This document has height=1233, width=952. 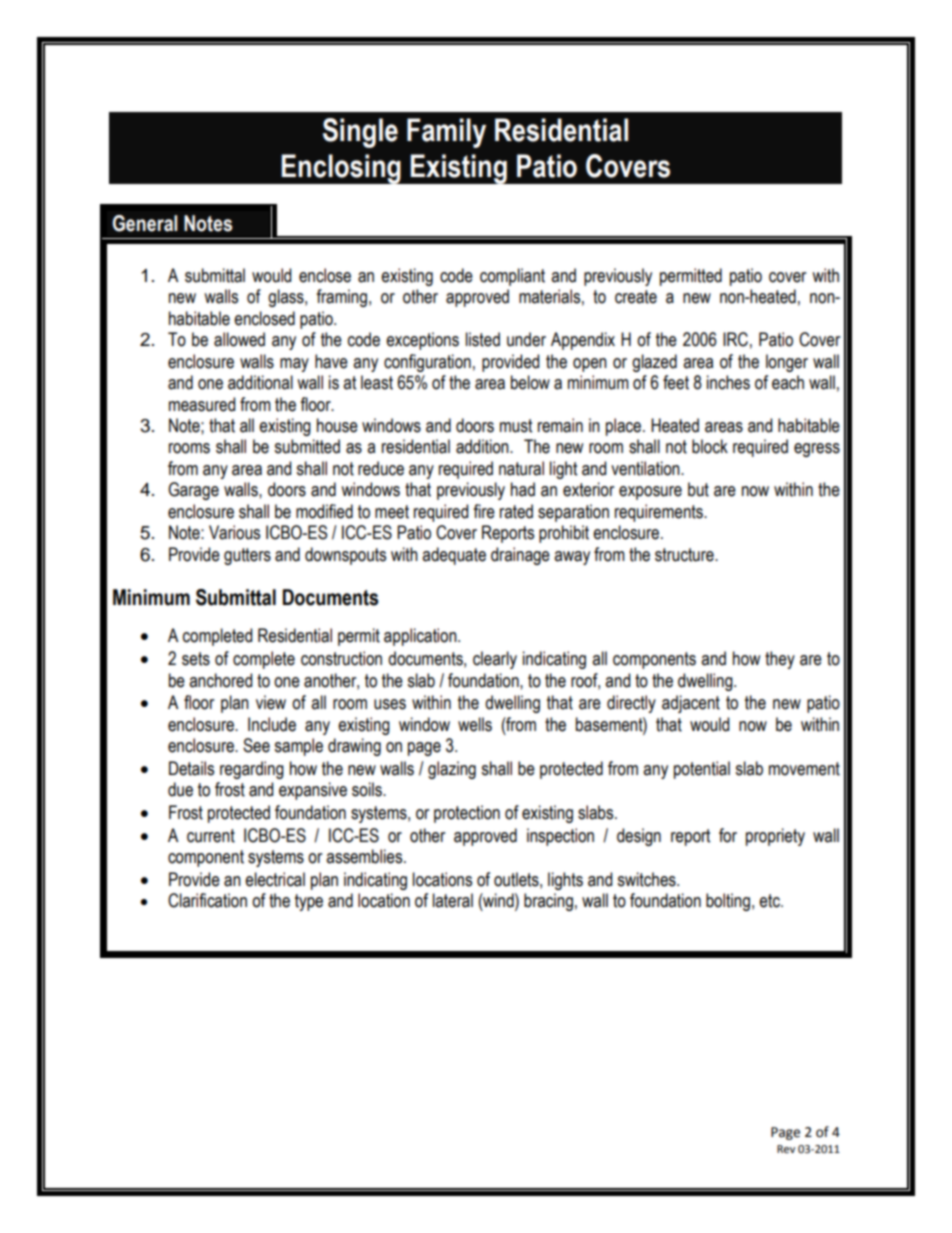 What do you see at coordinates (220, 680) in the document?
I see `anchored` at bounding box center [220, 680].
